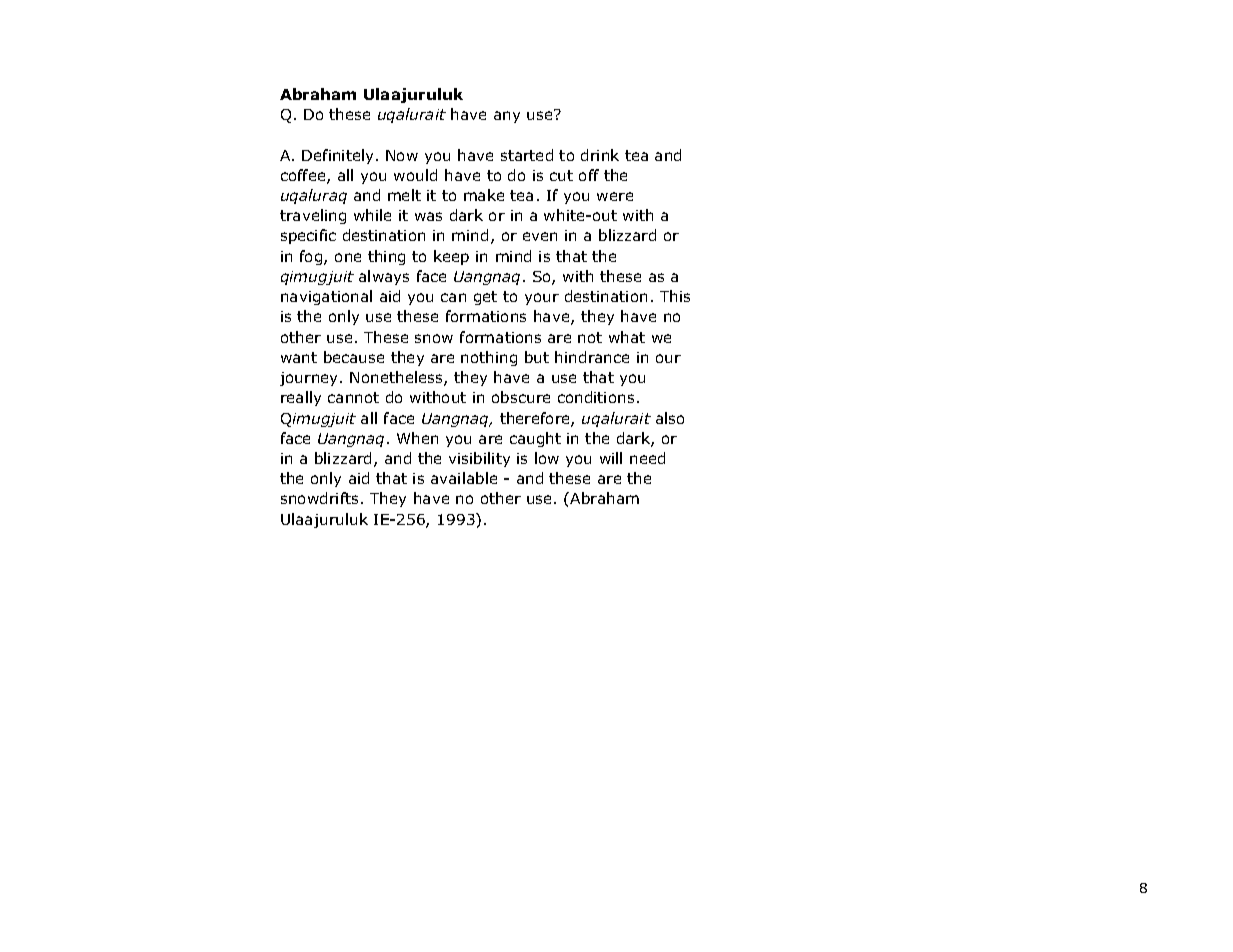 The width and height of the image is (1233, 952). What do you see at coordinates (479, 459) in the image?
I see `visibility` at bounding box center [479, 459].
